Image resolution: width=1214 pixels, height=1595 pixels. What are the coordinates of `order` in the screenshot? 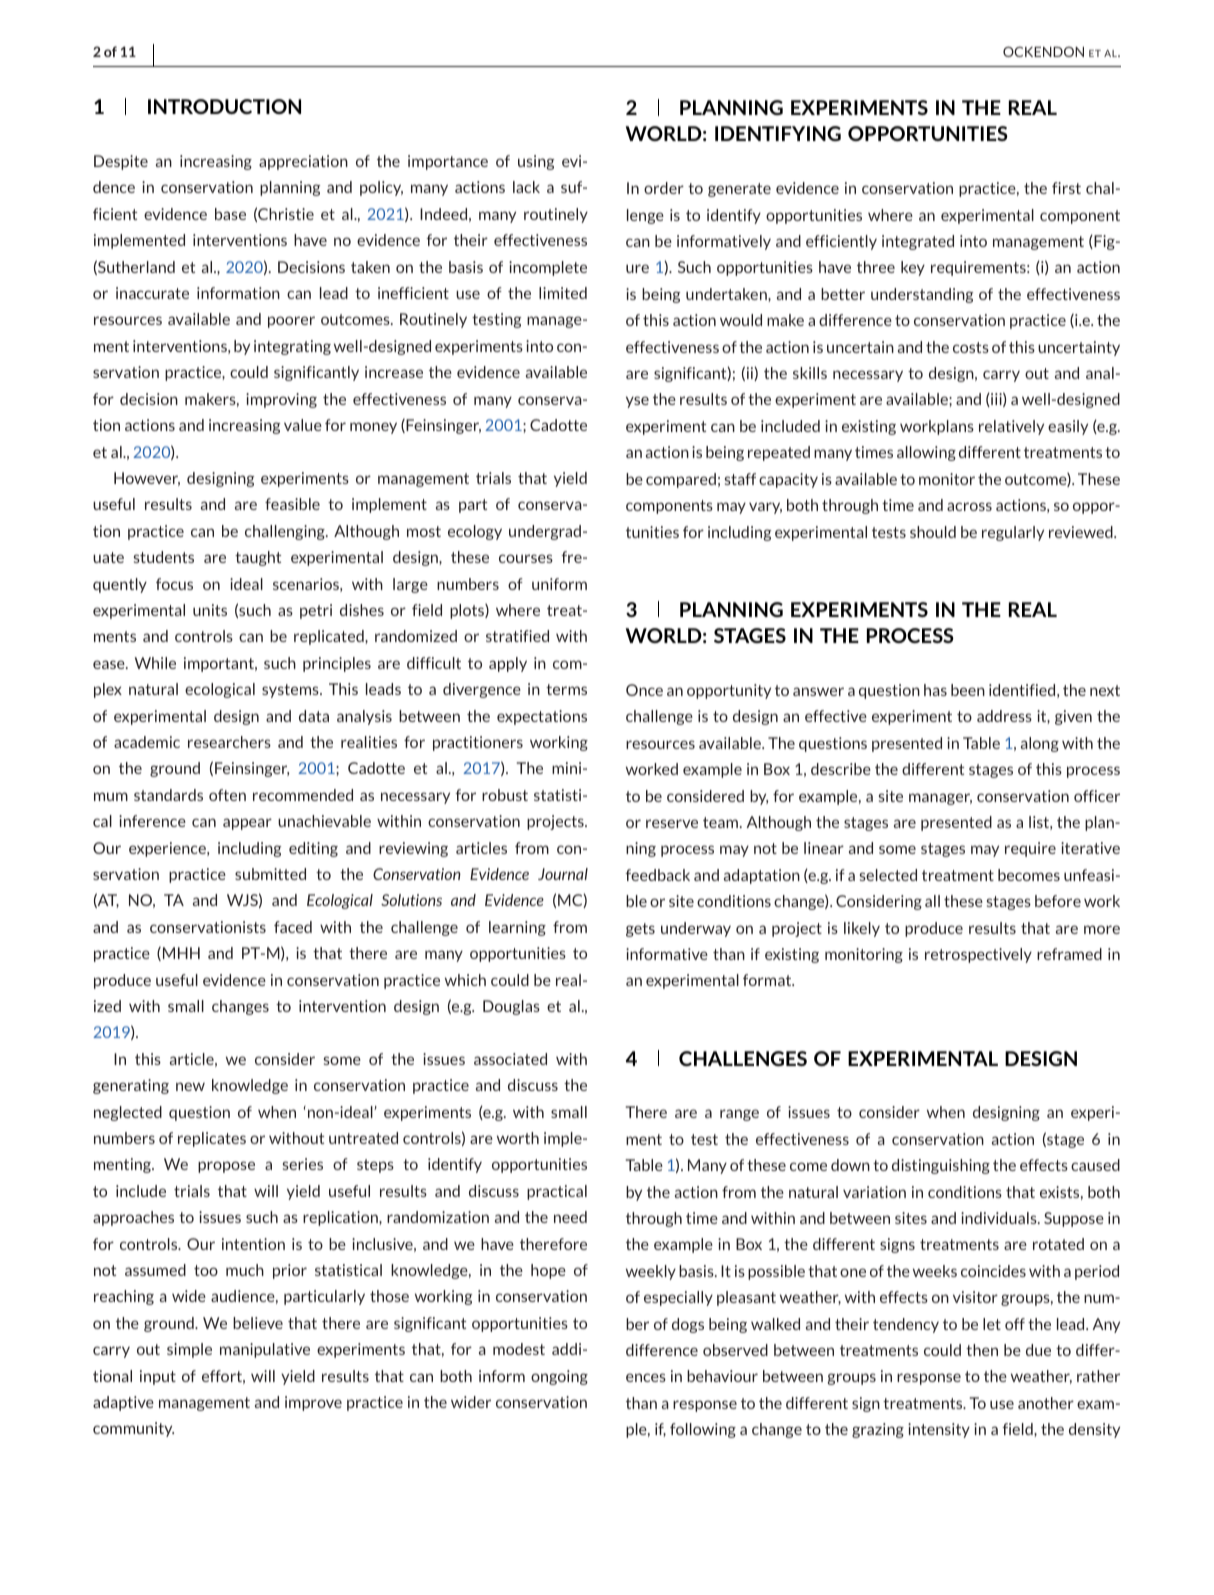 It's located at (664, 188).
